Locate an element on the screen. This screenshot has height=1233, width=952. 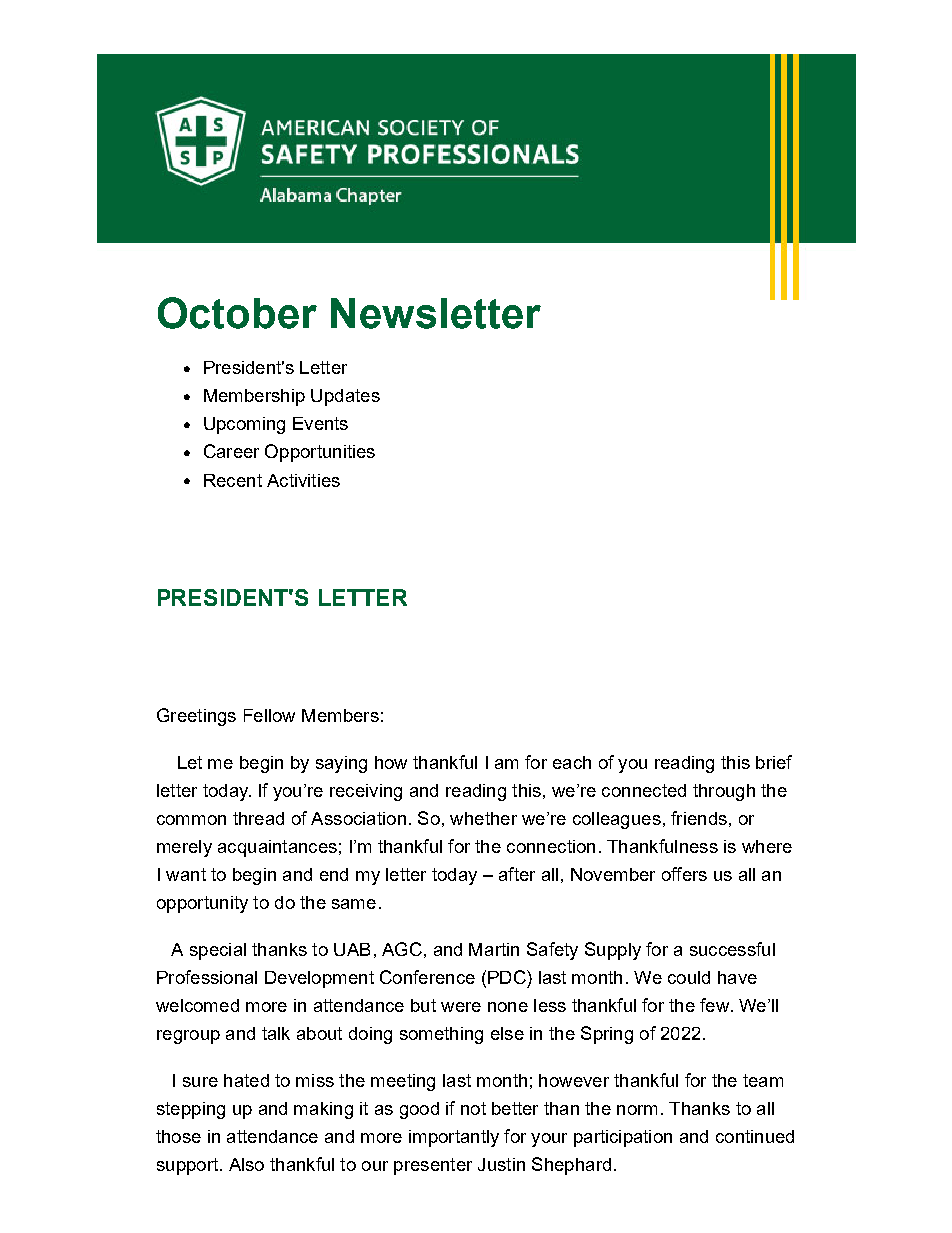
through is located at coordinates (724, 792).
